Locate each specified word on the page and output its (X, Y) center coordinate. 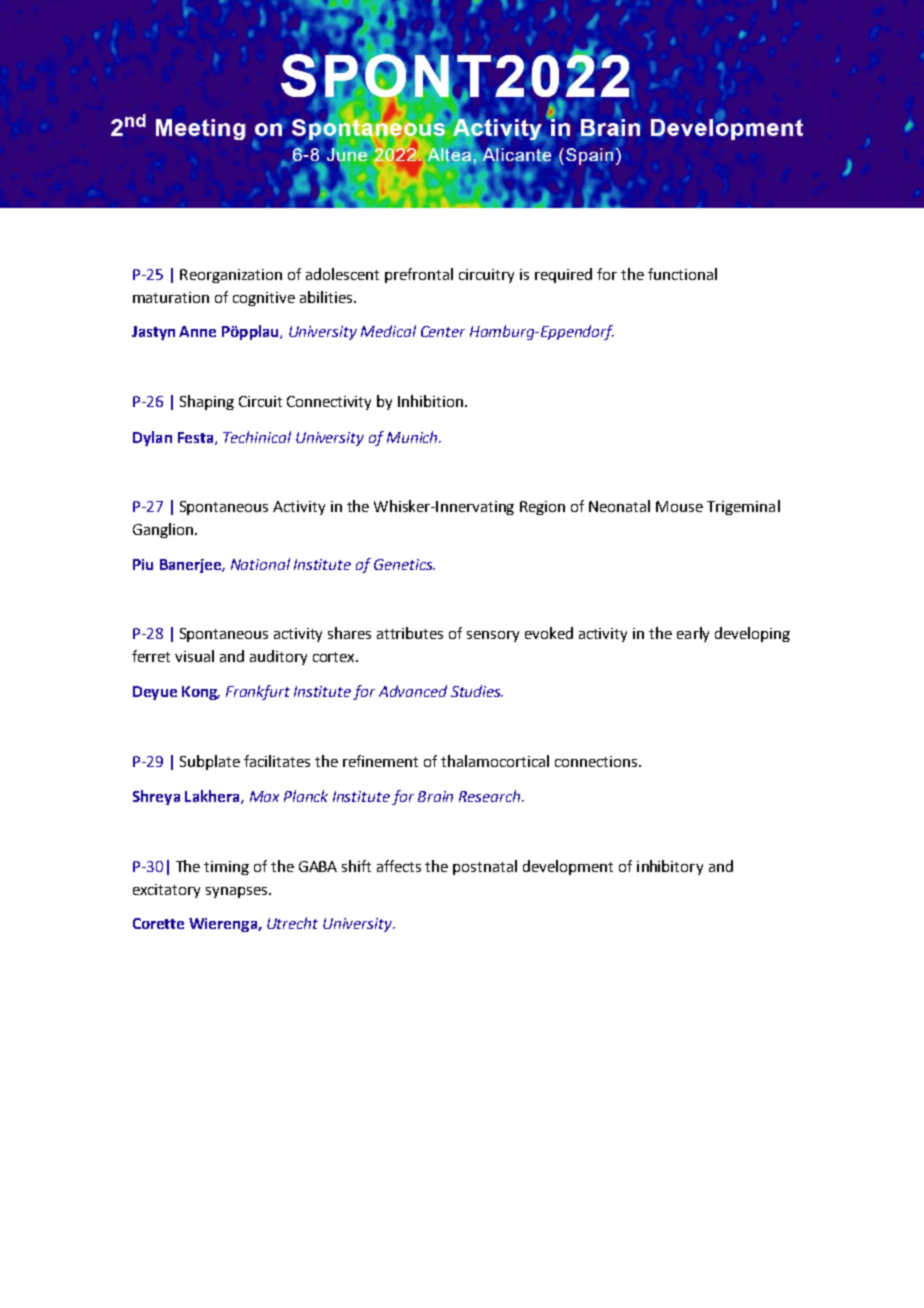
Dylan (152, 438)
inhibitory (670, 867)
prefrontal (419, 275)
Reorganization (231, 276)
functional (682, 274)
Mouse (679, 506)
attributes (410, 633)
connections (597, 761)
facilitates (277, 761)
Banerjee (191, 566)
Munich (413, 437)
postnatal (485, 867)
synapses (236, 892)
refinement (380, 761)
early (693, 634)
